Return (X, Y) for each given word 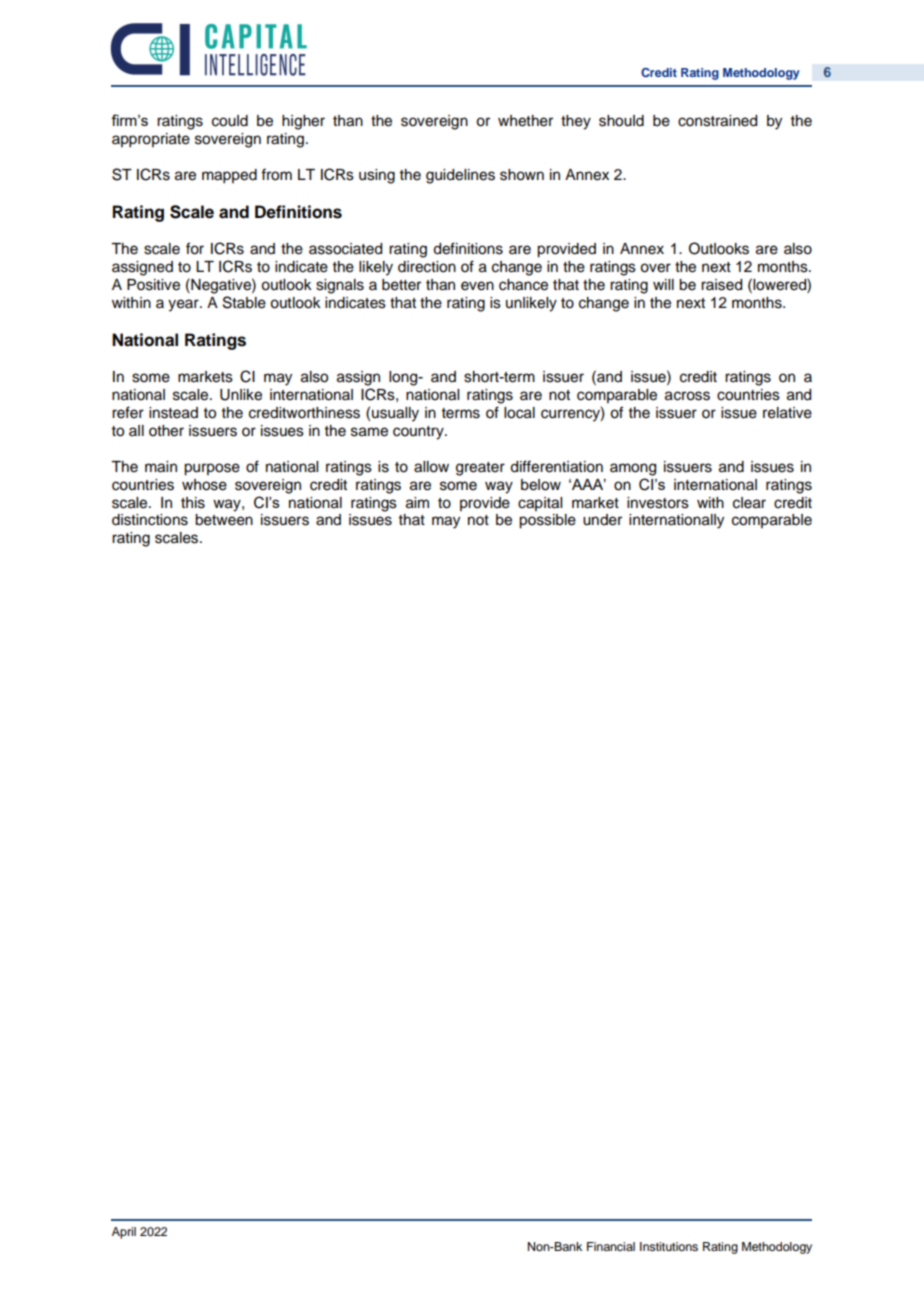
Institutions (669, 1246)
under (602, 520)
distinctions (150, 520)
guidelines (460, 176)
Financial (611, 1246)
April (124, 1233)
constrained (717, 121)
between (224, 520)
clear (749, 503)
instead (173, 413)
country (419, 433)
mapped (229, 176)
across (687, 396)
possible (547, 521)
